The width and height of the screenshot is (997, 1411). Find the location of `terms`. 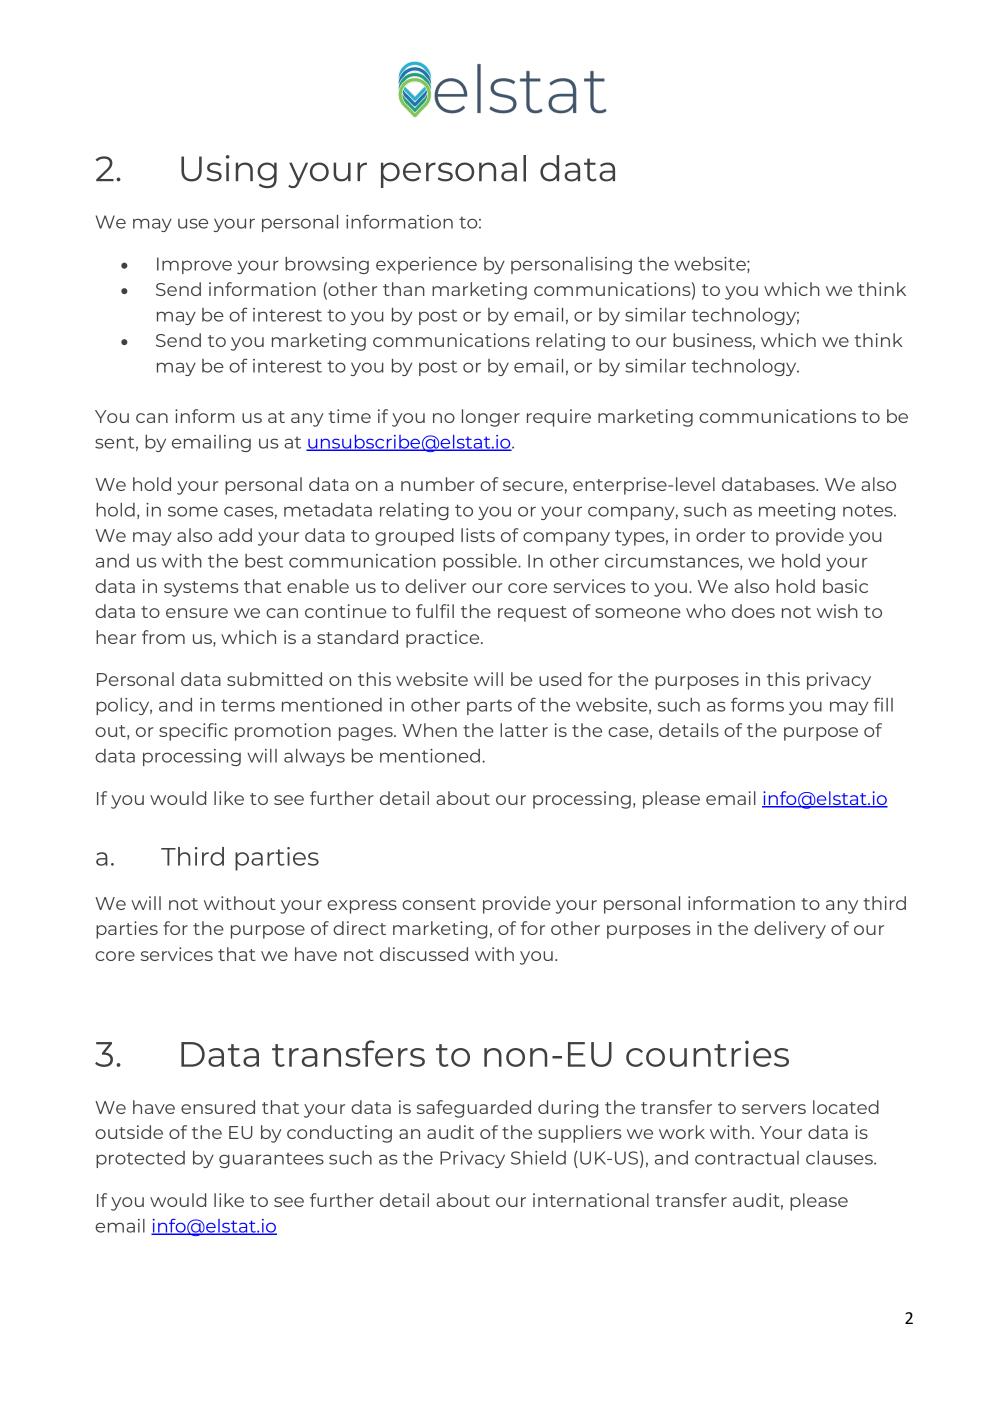

terms is located at coordinates (248, 705).
